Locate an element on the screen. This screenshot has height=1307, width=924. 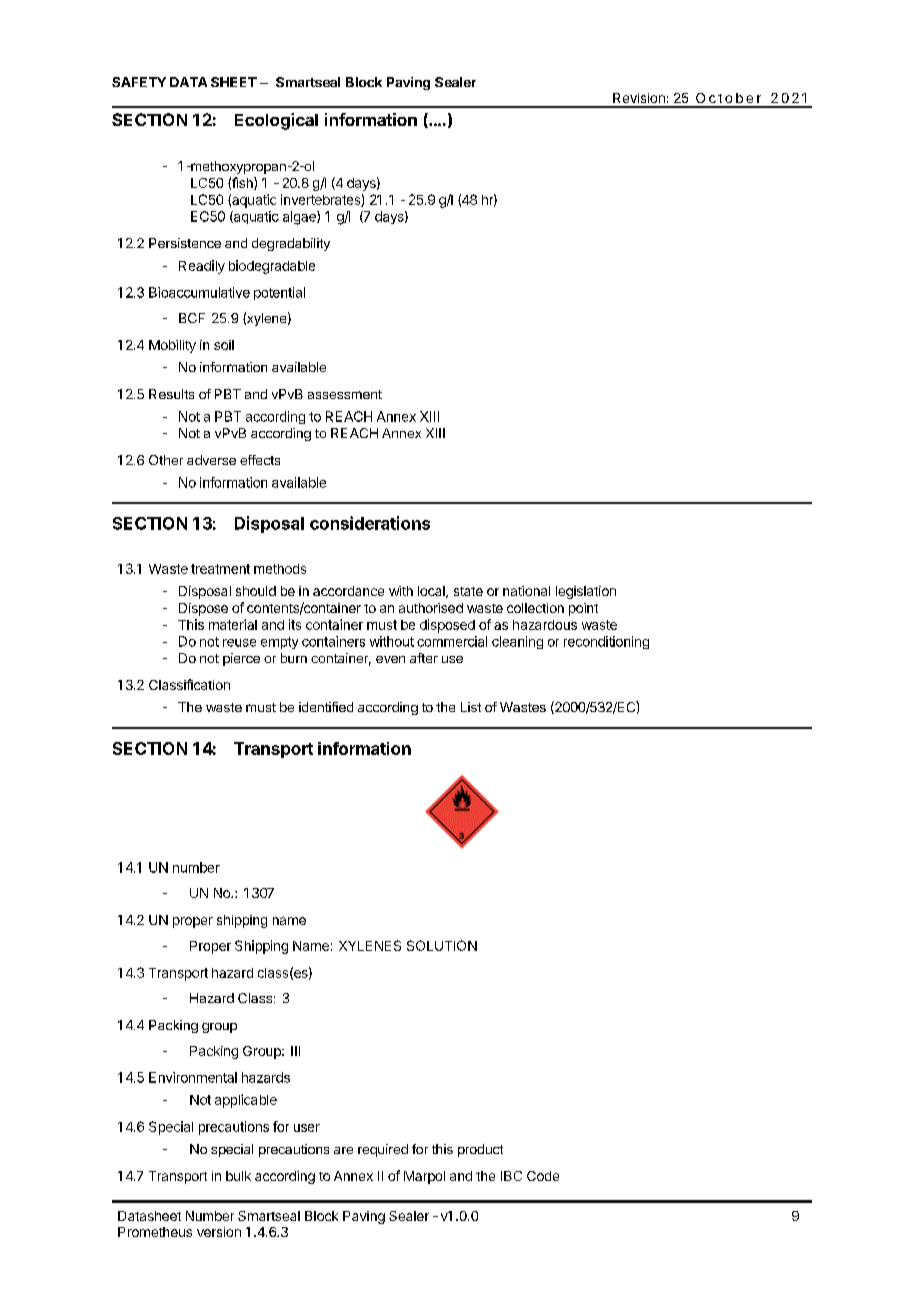
List is located at coordinates (471, 707).
